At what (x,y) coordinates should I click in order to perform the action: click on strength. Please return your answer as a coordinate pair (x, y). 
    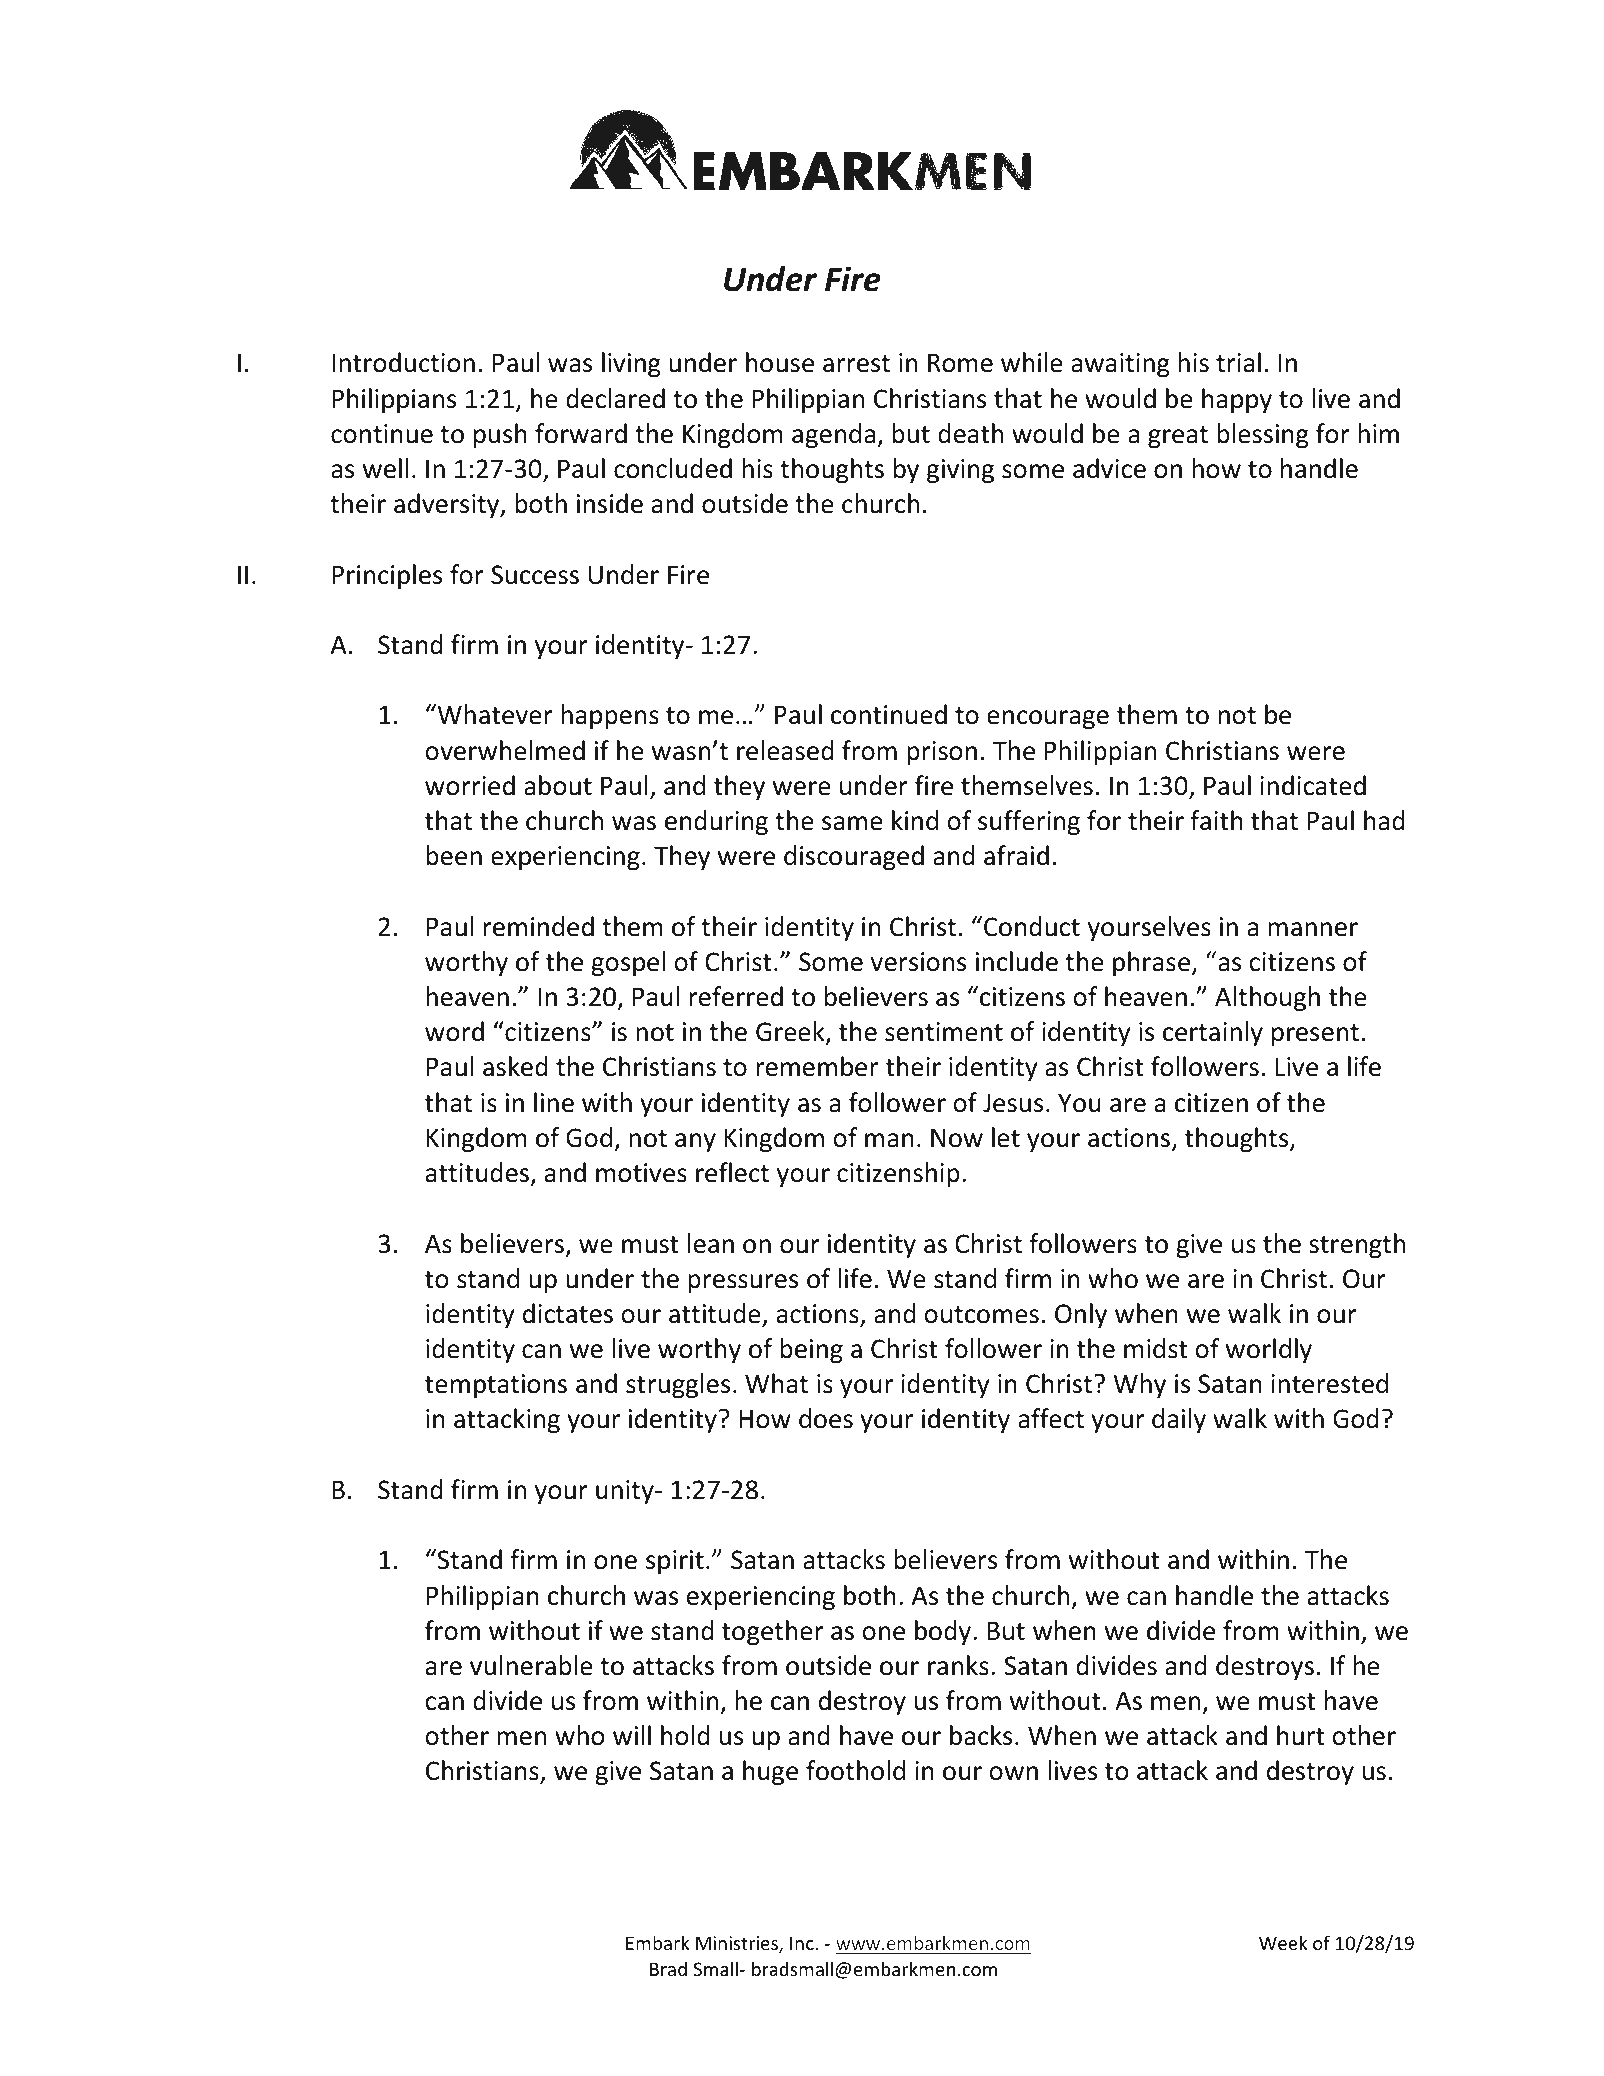
    Looking at the image, I should click on (1357, 1245).
